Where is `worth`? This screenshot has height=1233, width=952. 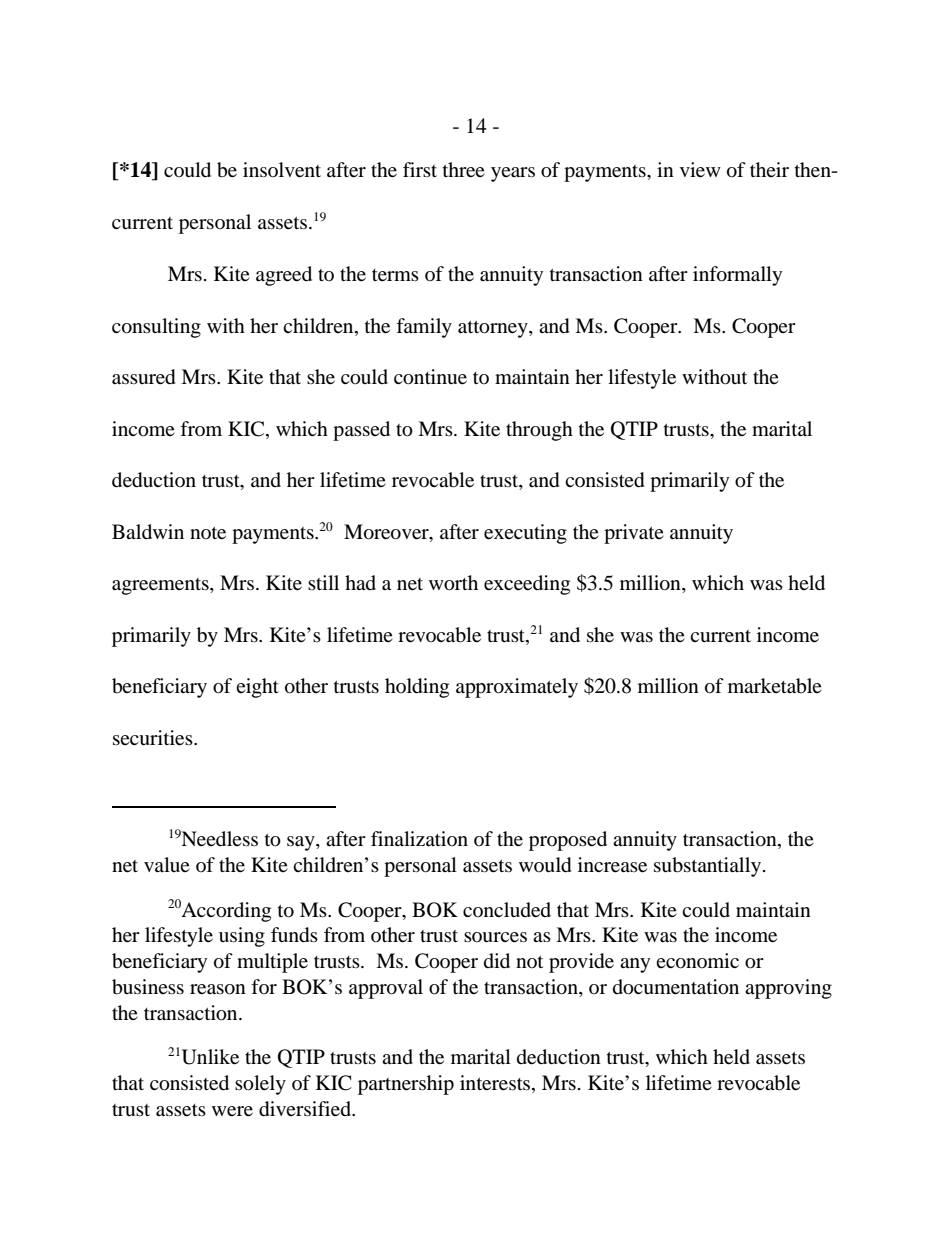 worth is located at coordinates (453, 583).
